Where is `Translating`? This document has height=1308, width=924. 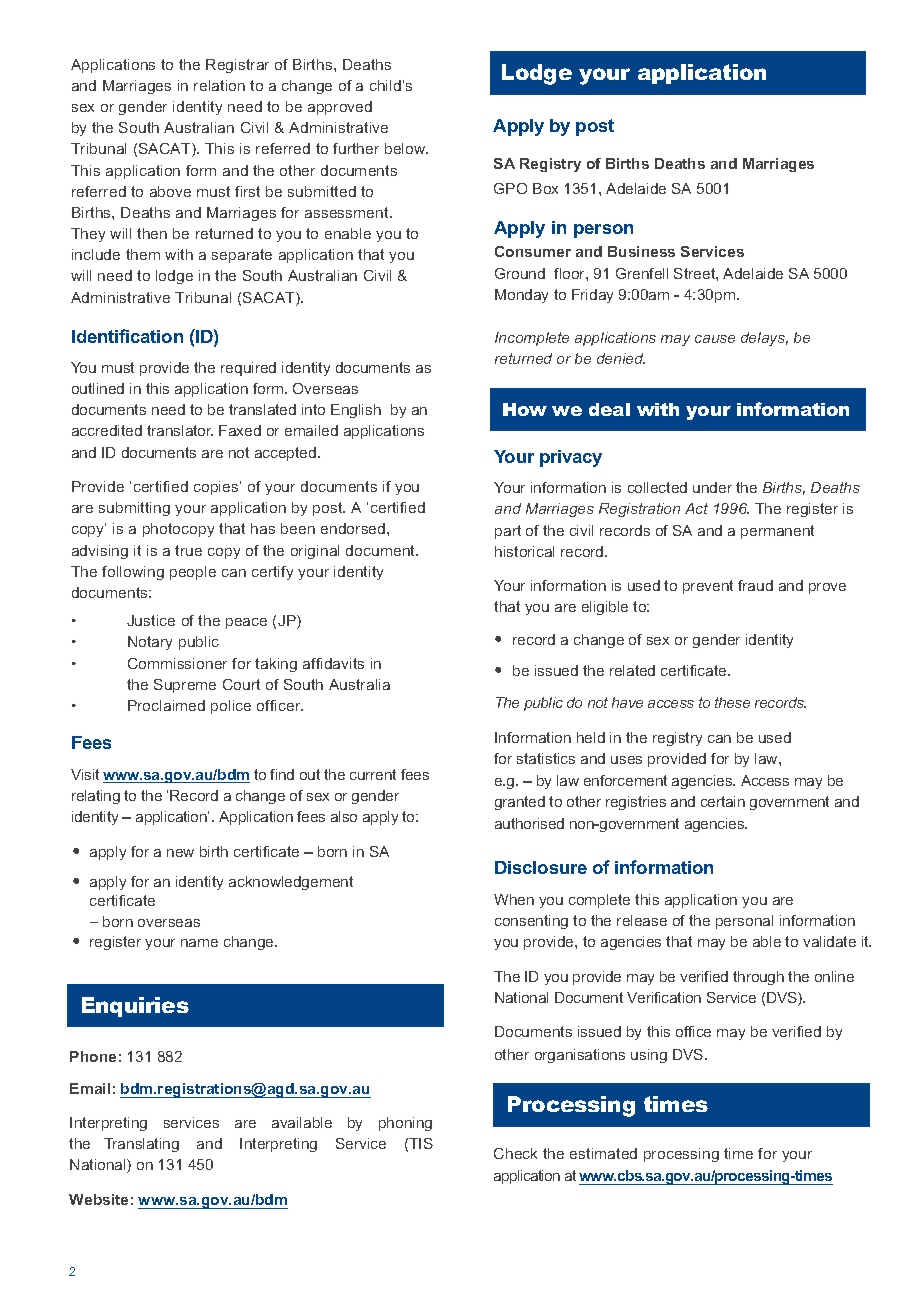 Translating is located at coordinates (141, 1145).
